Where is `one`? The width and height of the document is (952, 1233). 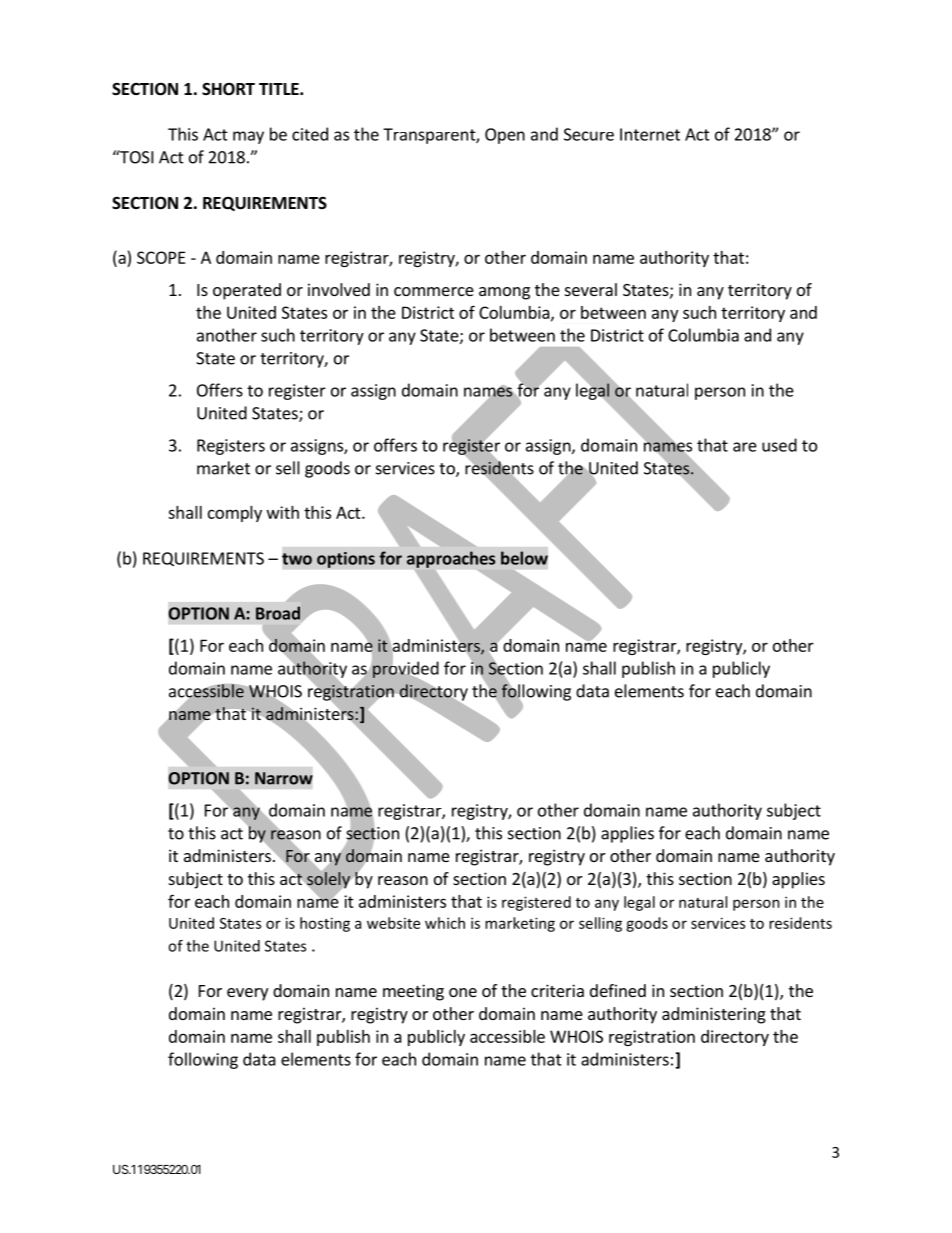 one is located at coordinates (463, 992).
